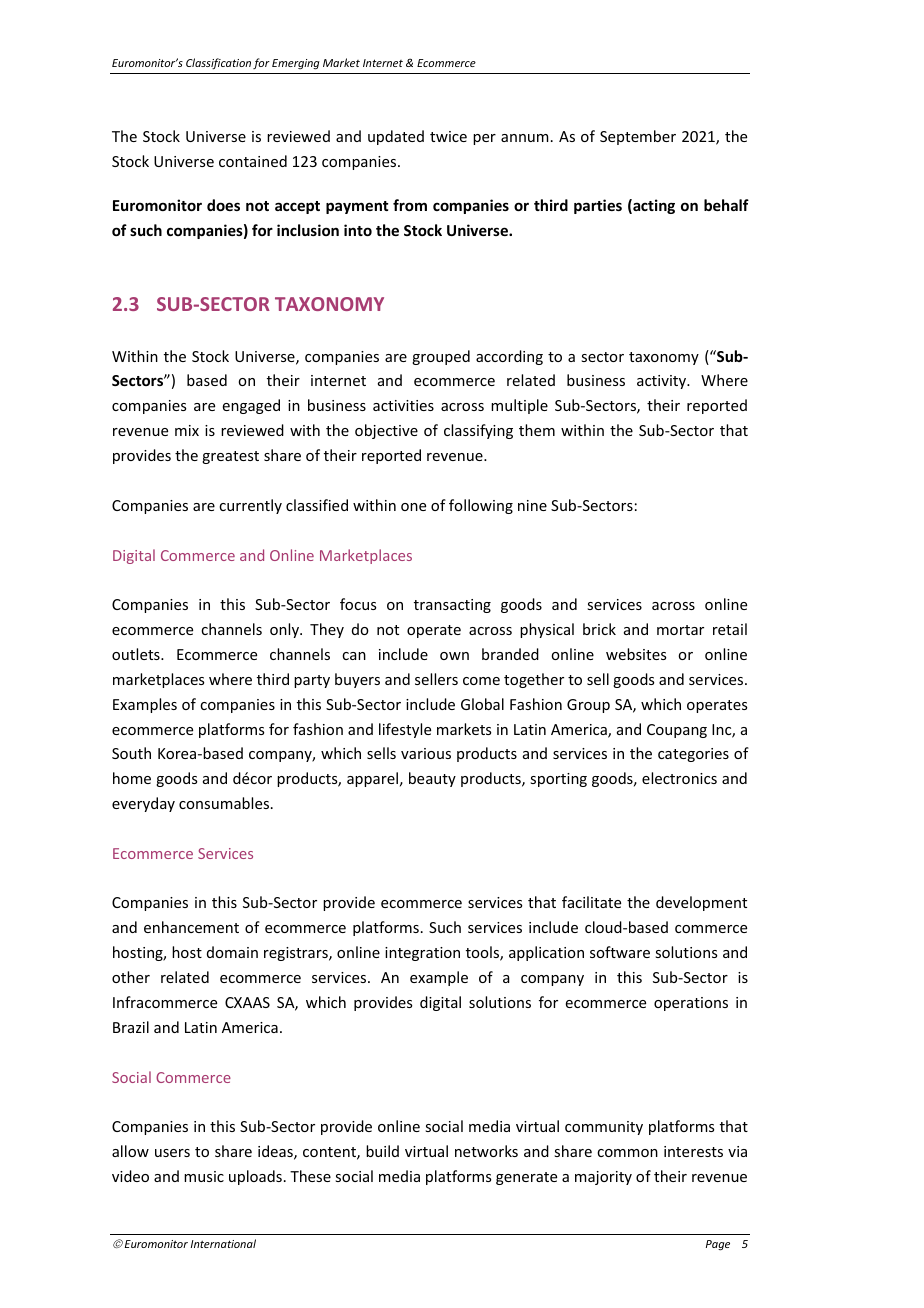 This screenshot has width=924, height=1308. Describe the element at coordinates (636, 654) in the screenshot. I see `websites` at that location.
